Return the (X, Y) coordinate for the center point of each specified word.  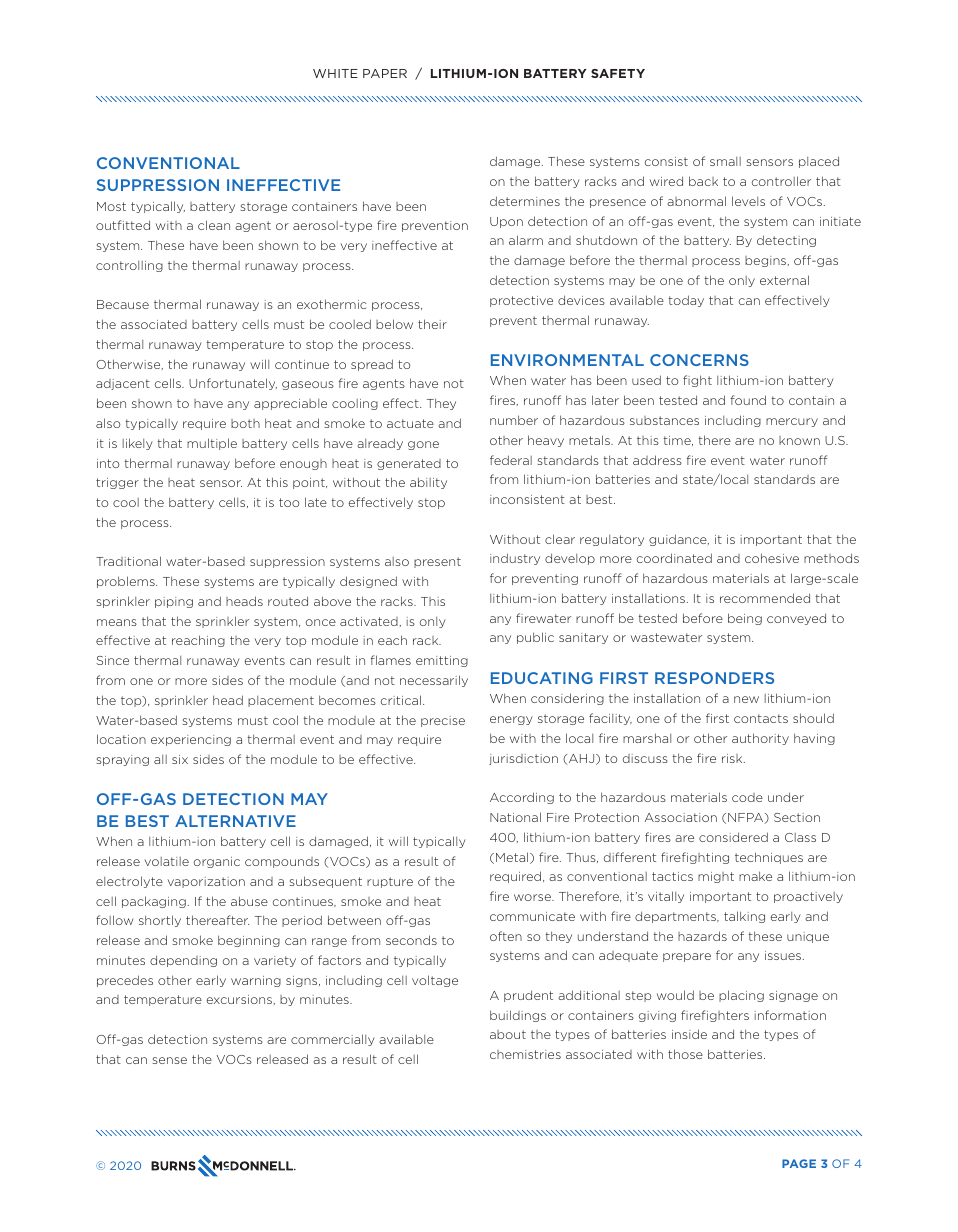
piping (174, 602)
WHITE (335, 73)
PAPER (385, 73)
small (725, 161)
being (745, 619)
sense (170, 1060)
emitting (442, 661)
